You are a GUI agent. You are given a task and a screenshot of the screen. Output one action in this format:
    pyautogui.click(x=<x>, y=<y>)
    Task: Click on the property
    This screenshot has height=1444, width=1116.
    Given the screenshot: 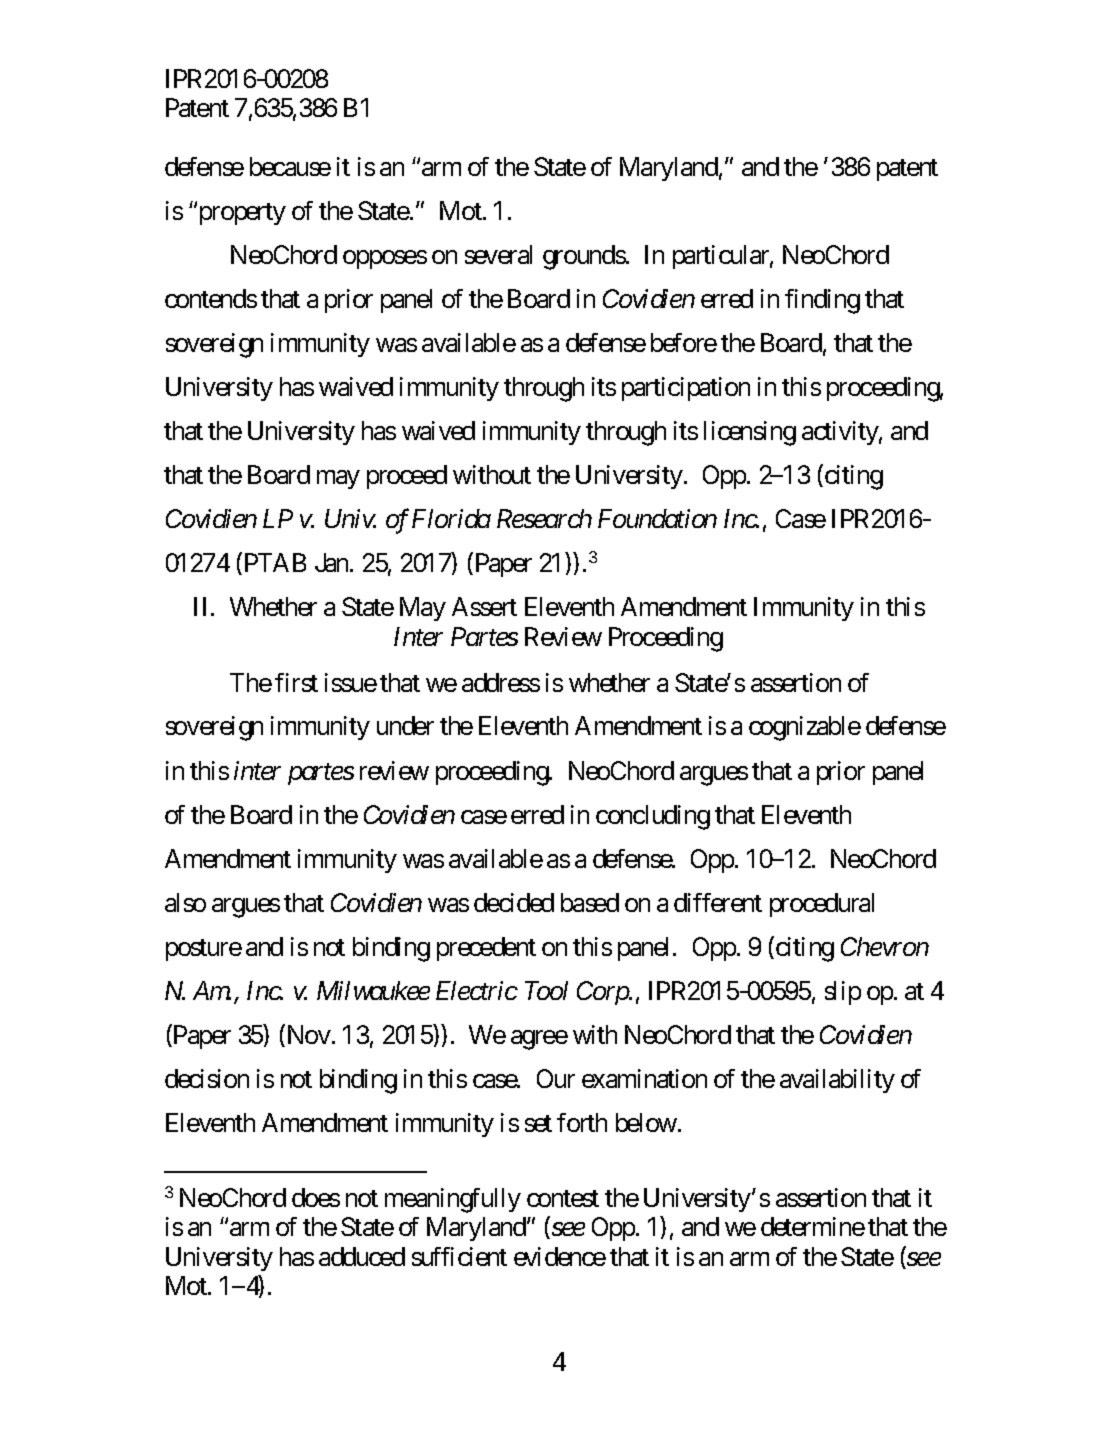 What is the action you would take?
    pyautogui.click(x=241, y=214)
